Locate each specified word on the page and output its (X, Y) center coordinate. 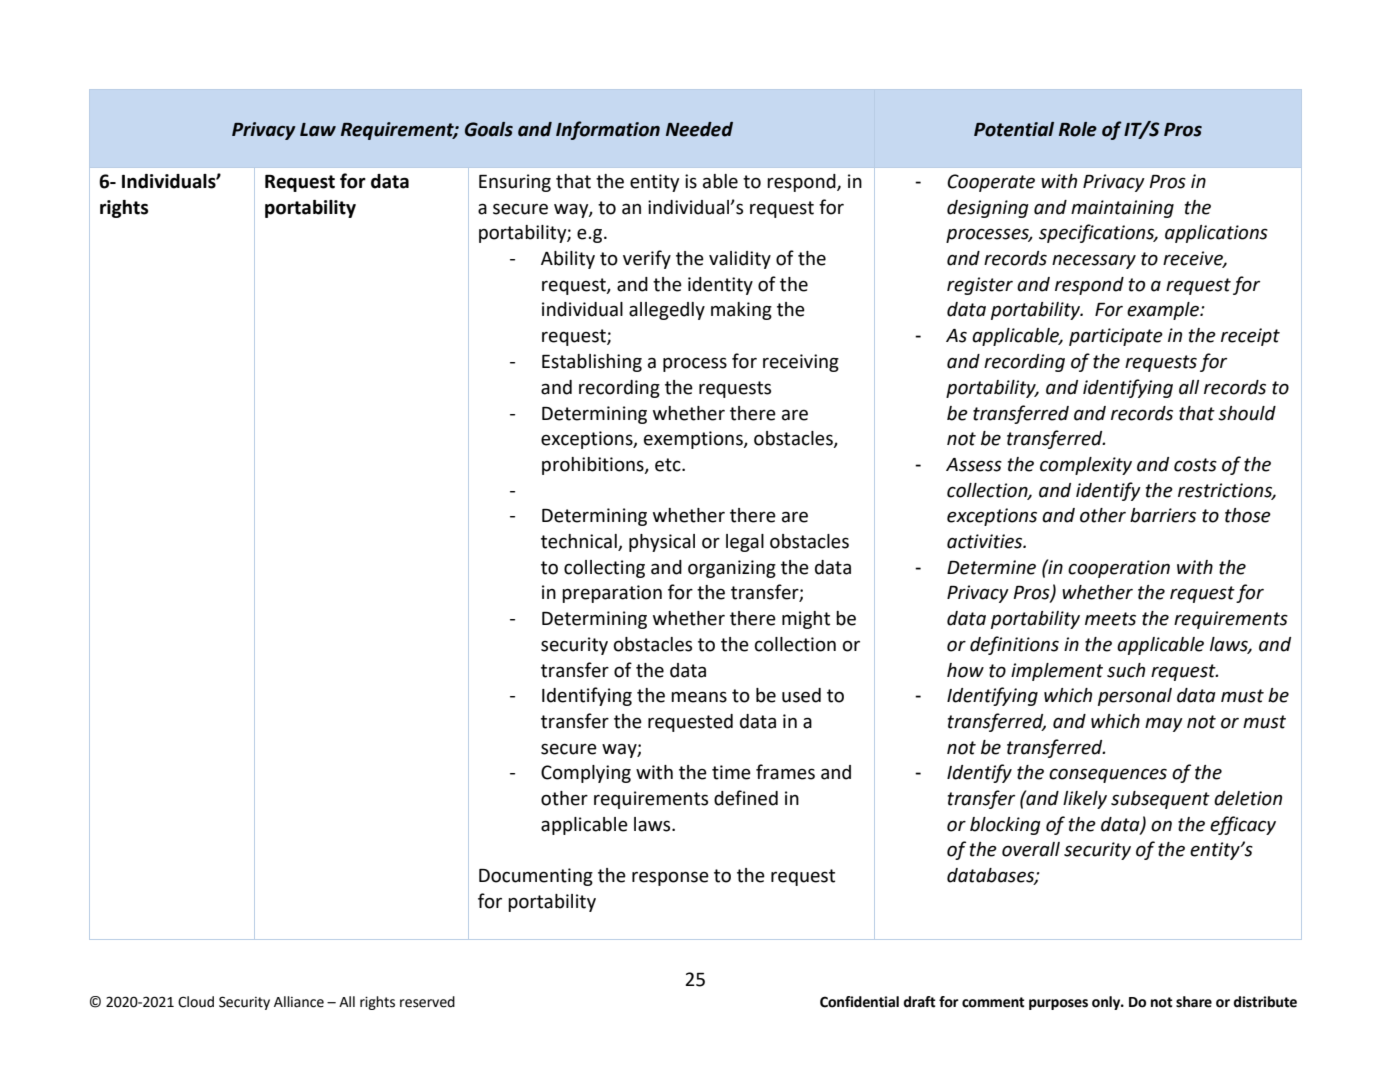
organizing (732, 569)
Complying (586, 774)
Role (1078, 129)
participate (1116, 337)
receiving (801, 363)
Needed (699, 129)
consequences (1108, 775)
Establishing (592, 363)
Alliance (299, 1002)
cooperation (1119, 569)
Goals (489, 129)
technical (580, 542)
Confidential (859, 1002)
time (731, 772)
